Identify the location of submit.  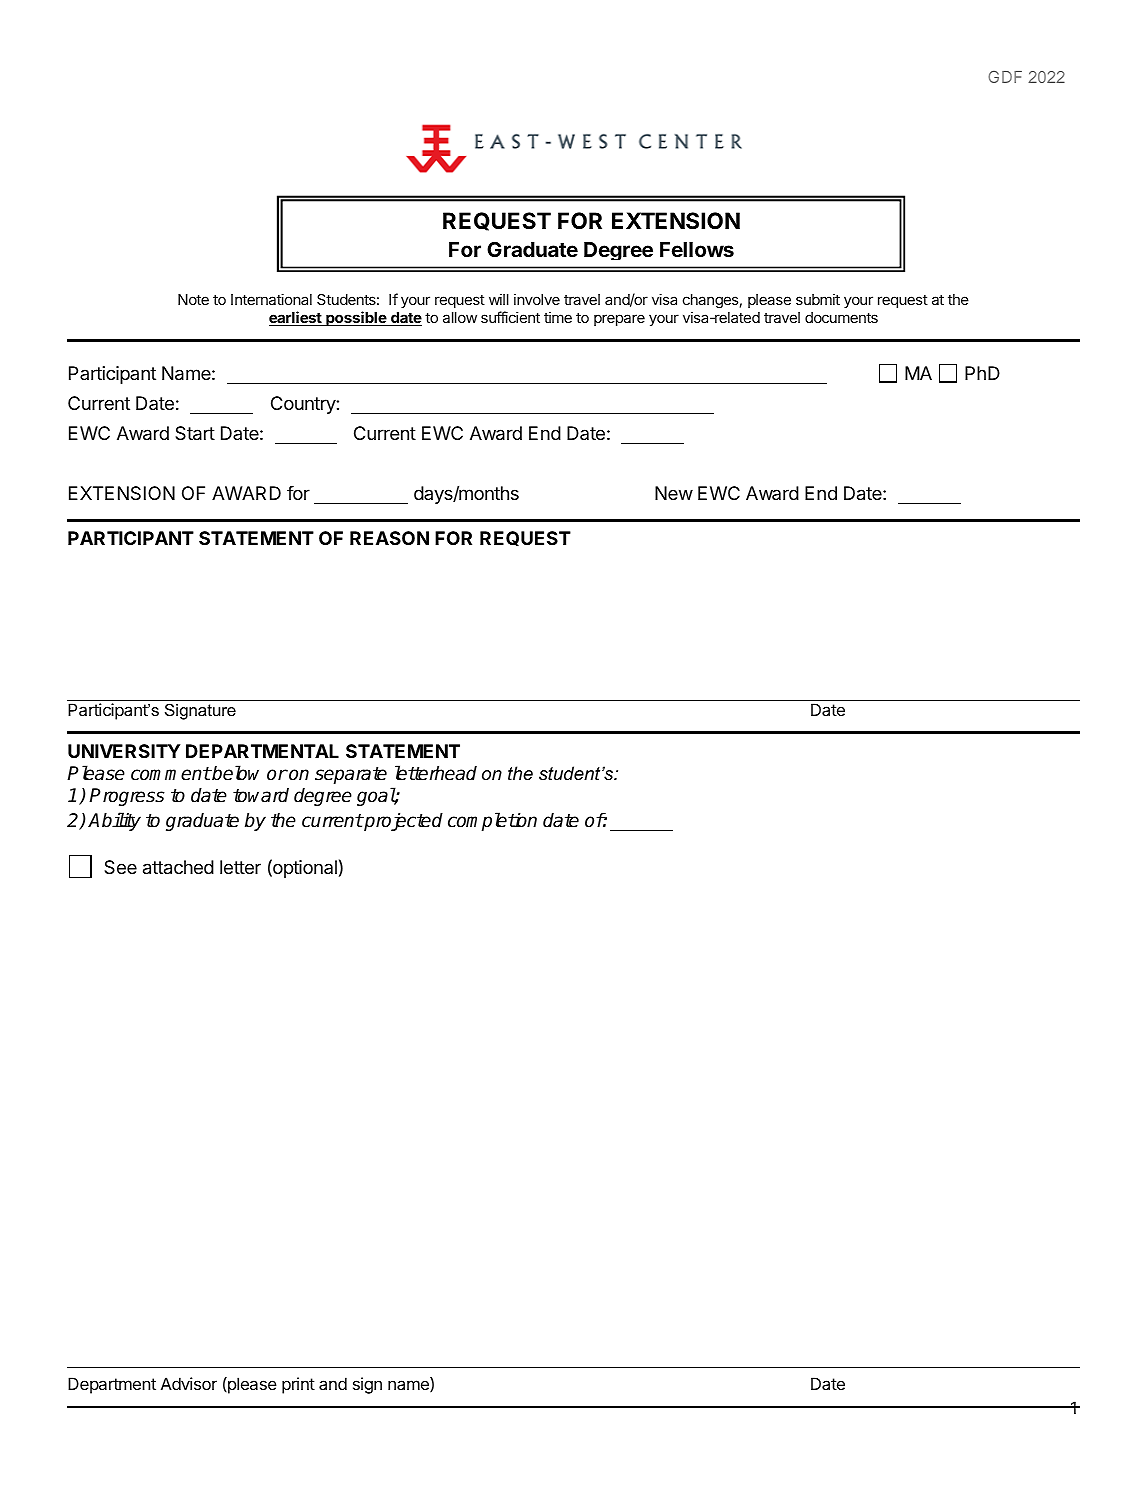
(818, 299).
